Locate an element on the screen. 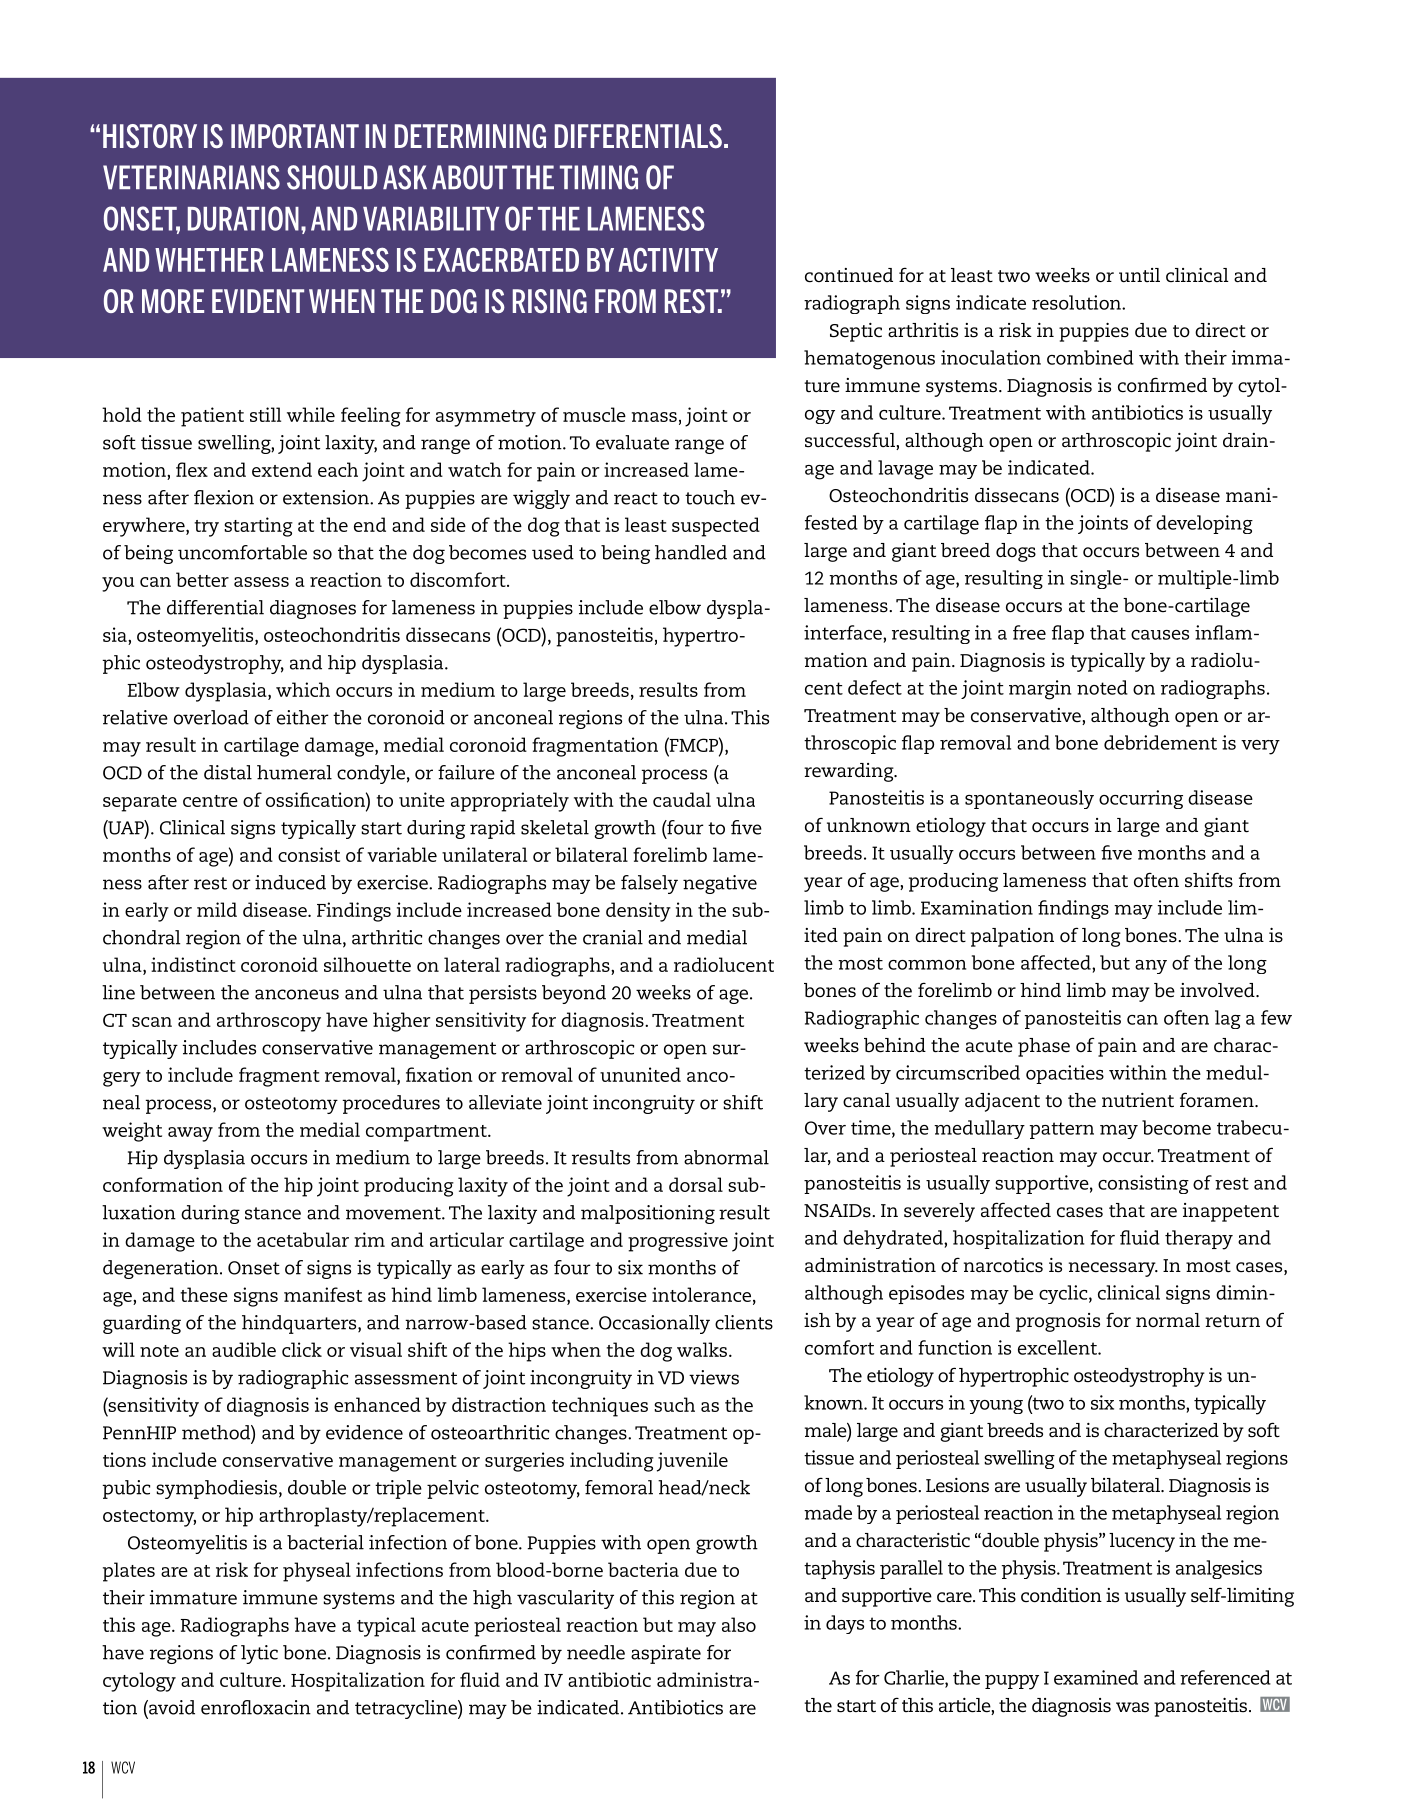 The image size is (1402, 1815). aspirate is located at coordinates (666, 1654).
